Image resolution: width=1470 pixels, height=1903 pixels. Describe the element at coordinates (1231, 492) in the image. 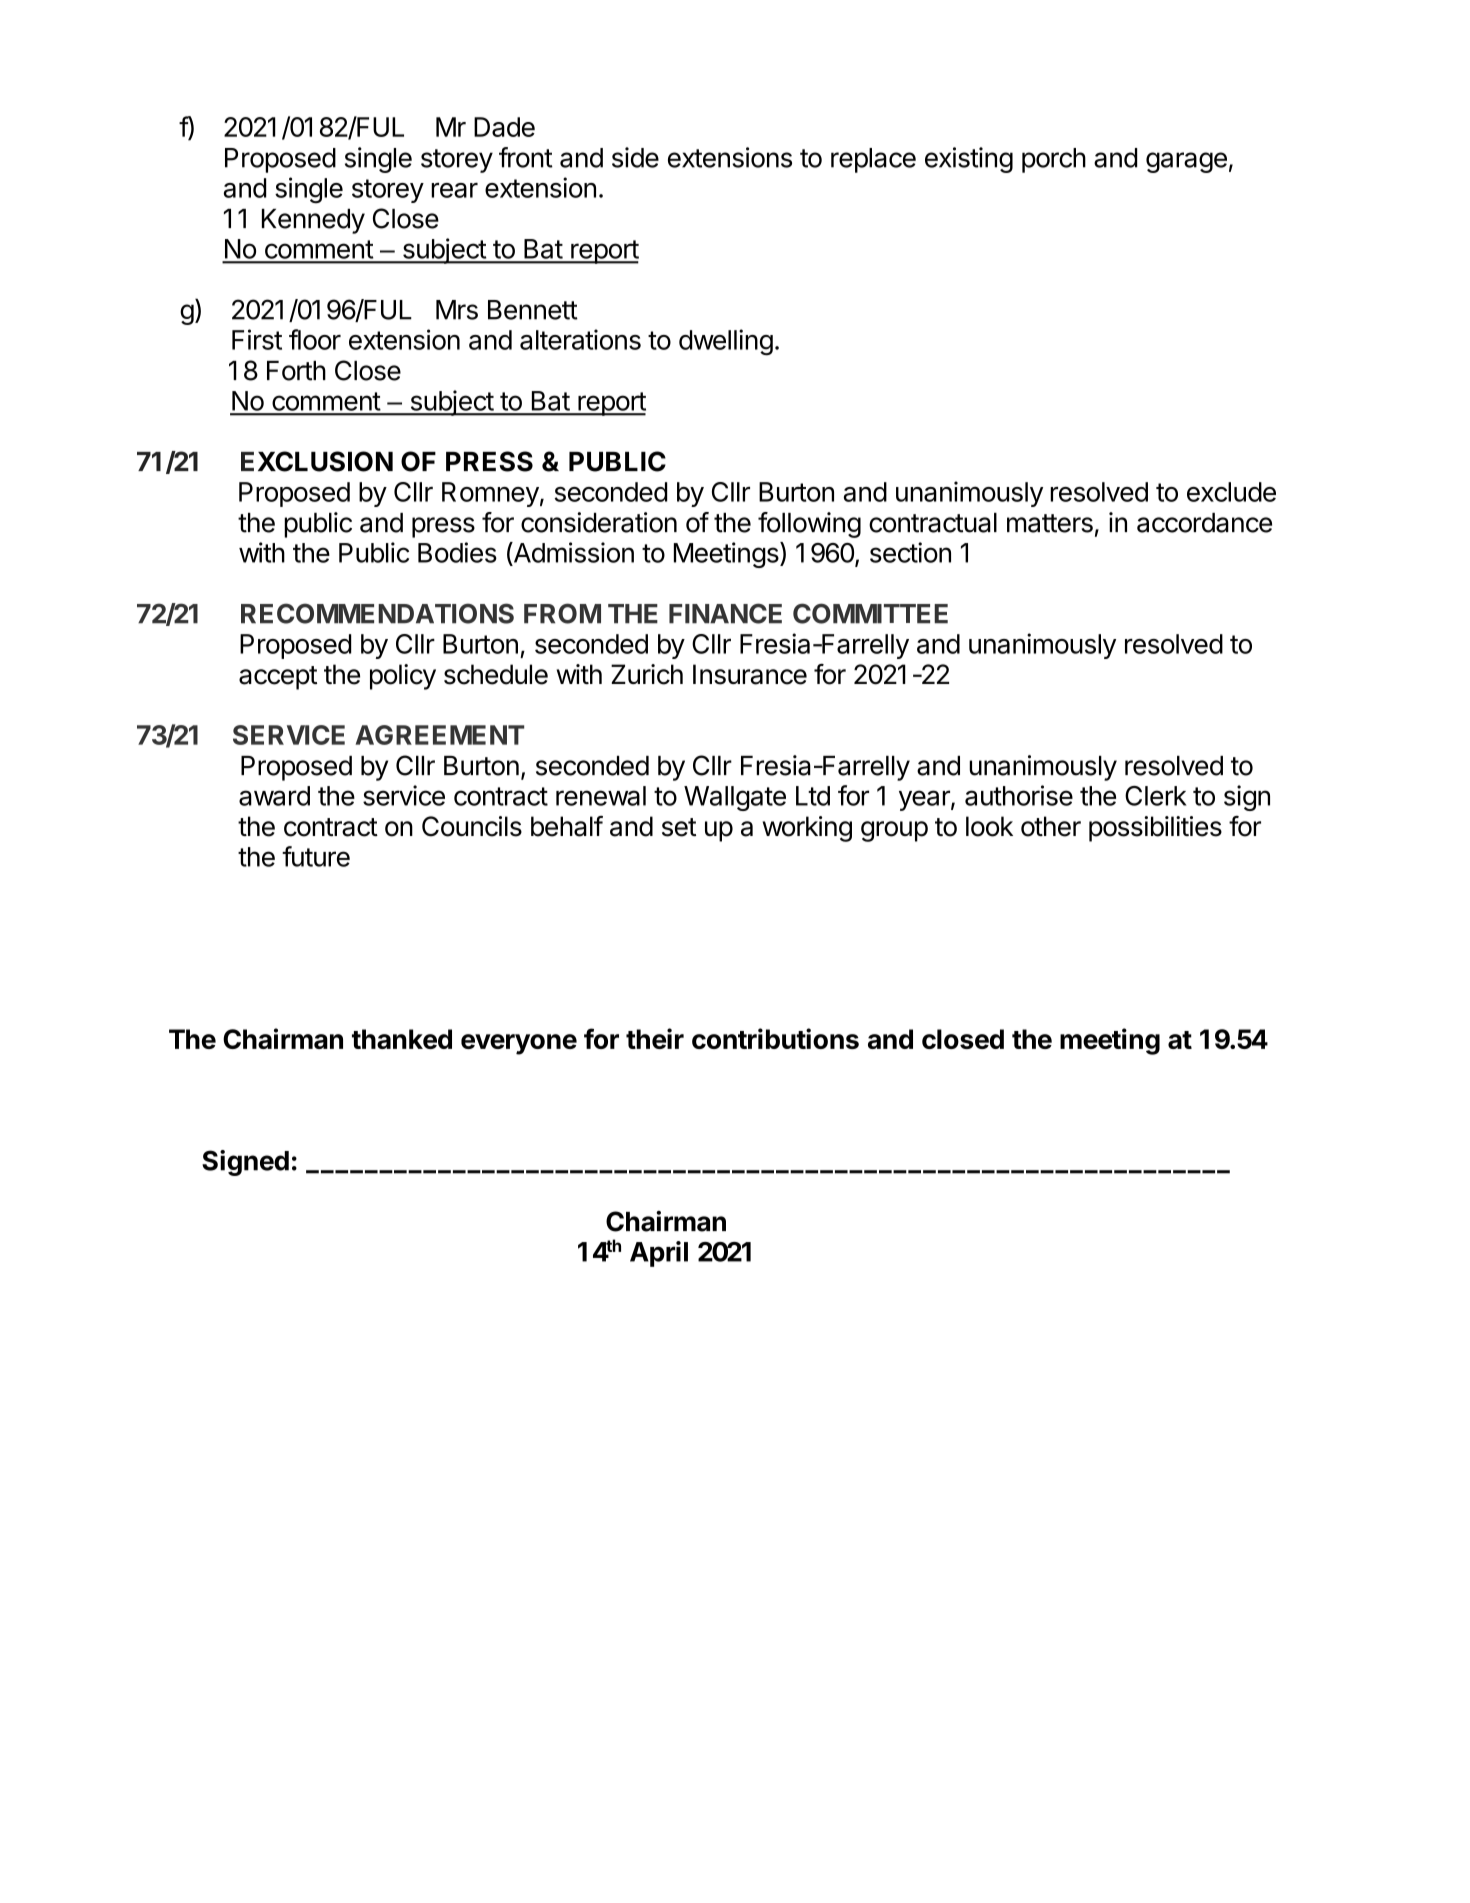

I see `exclude` at that location.
